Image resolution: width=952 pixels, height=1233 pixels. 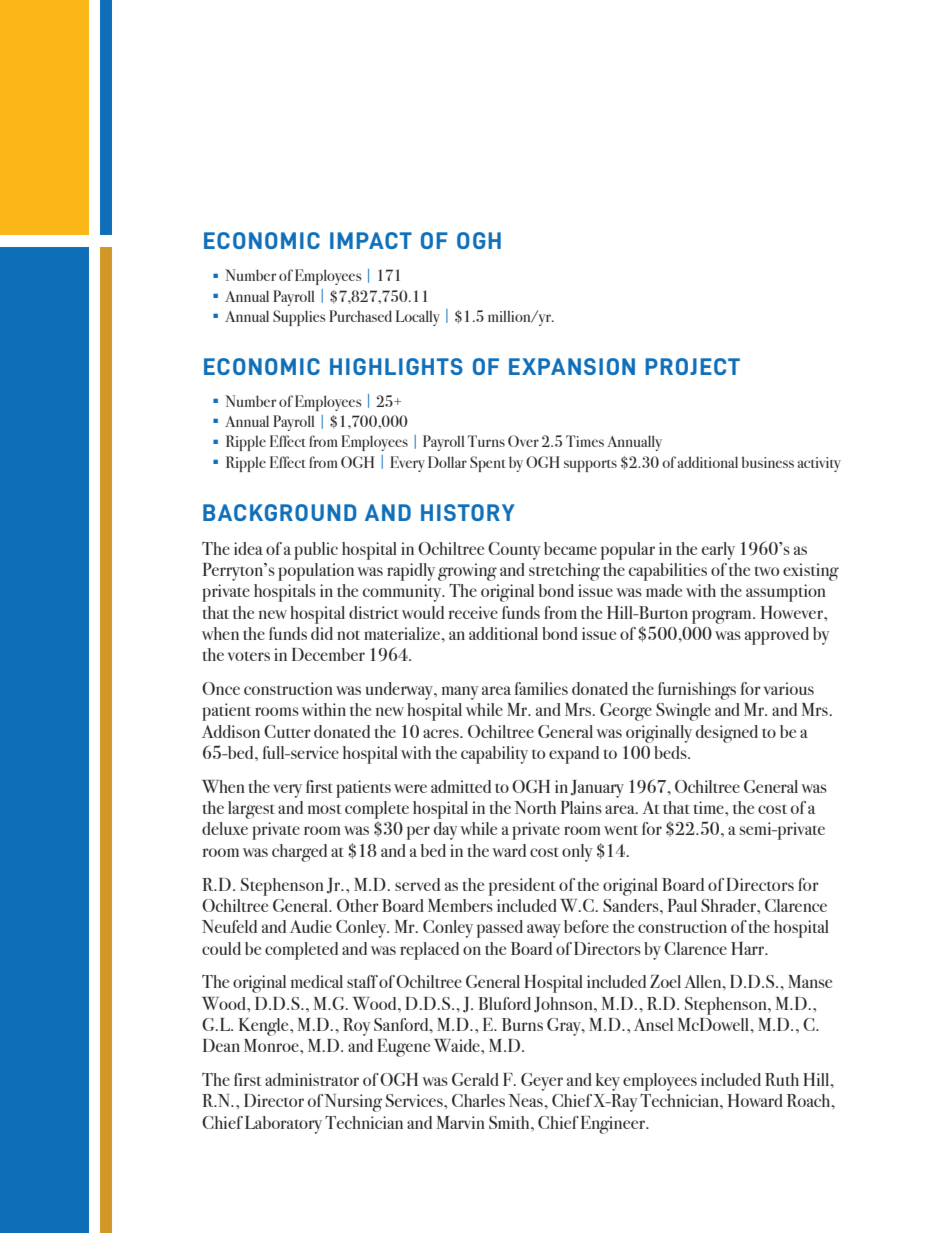 I want to click on Ruth, so click(x=782, y=1079).
